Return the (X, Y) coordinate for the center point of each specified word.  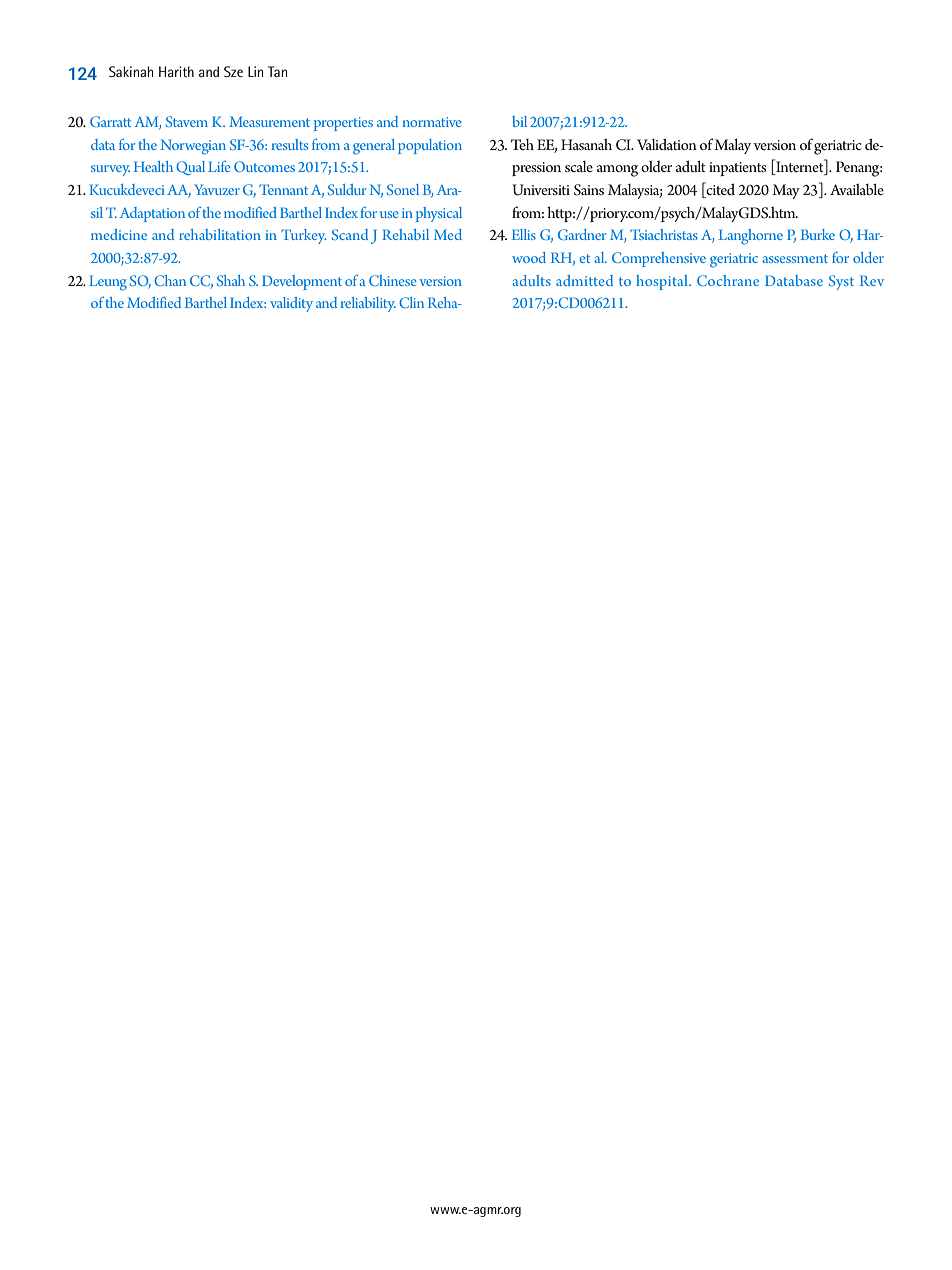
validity (291, 304)
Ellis (523, 234)
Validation (667, 144)
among (617, 171)
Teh (522, 144)
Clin (411, 302)
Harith (176, 71)
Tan (277, 71)
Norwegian (193, 147)
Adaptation (152, 214)
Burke (818, 234)
